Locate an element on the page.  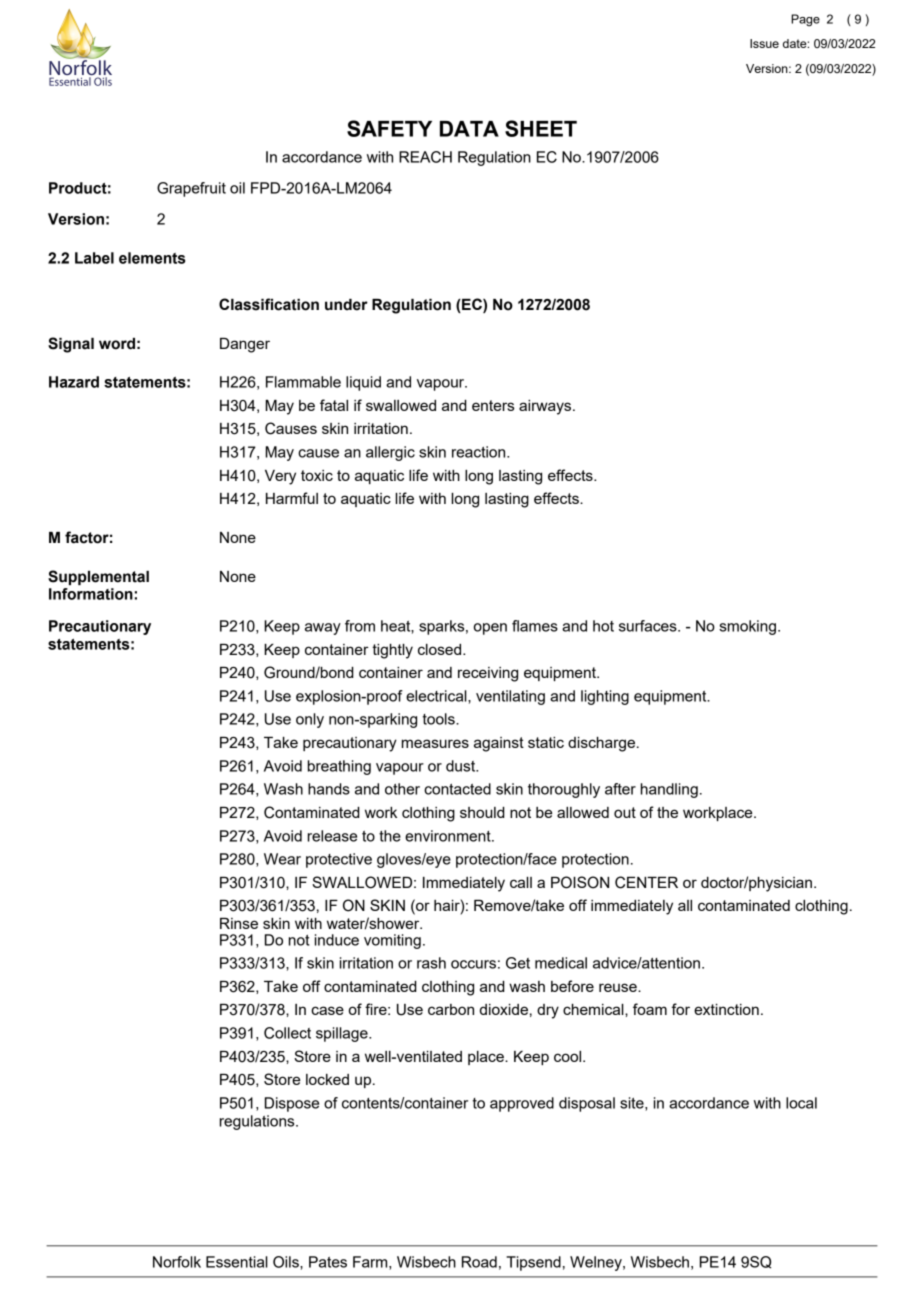
Road is located at coordinates (479, 1262).
